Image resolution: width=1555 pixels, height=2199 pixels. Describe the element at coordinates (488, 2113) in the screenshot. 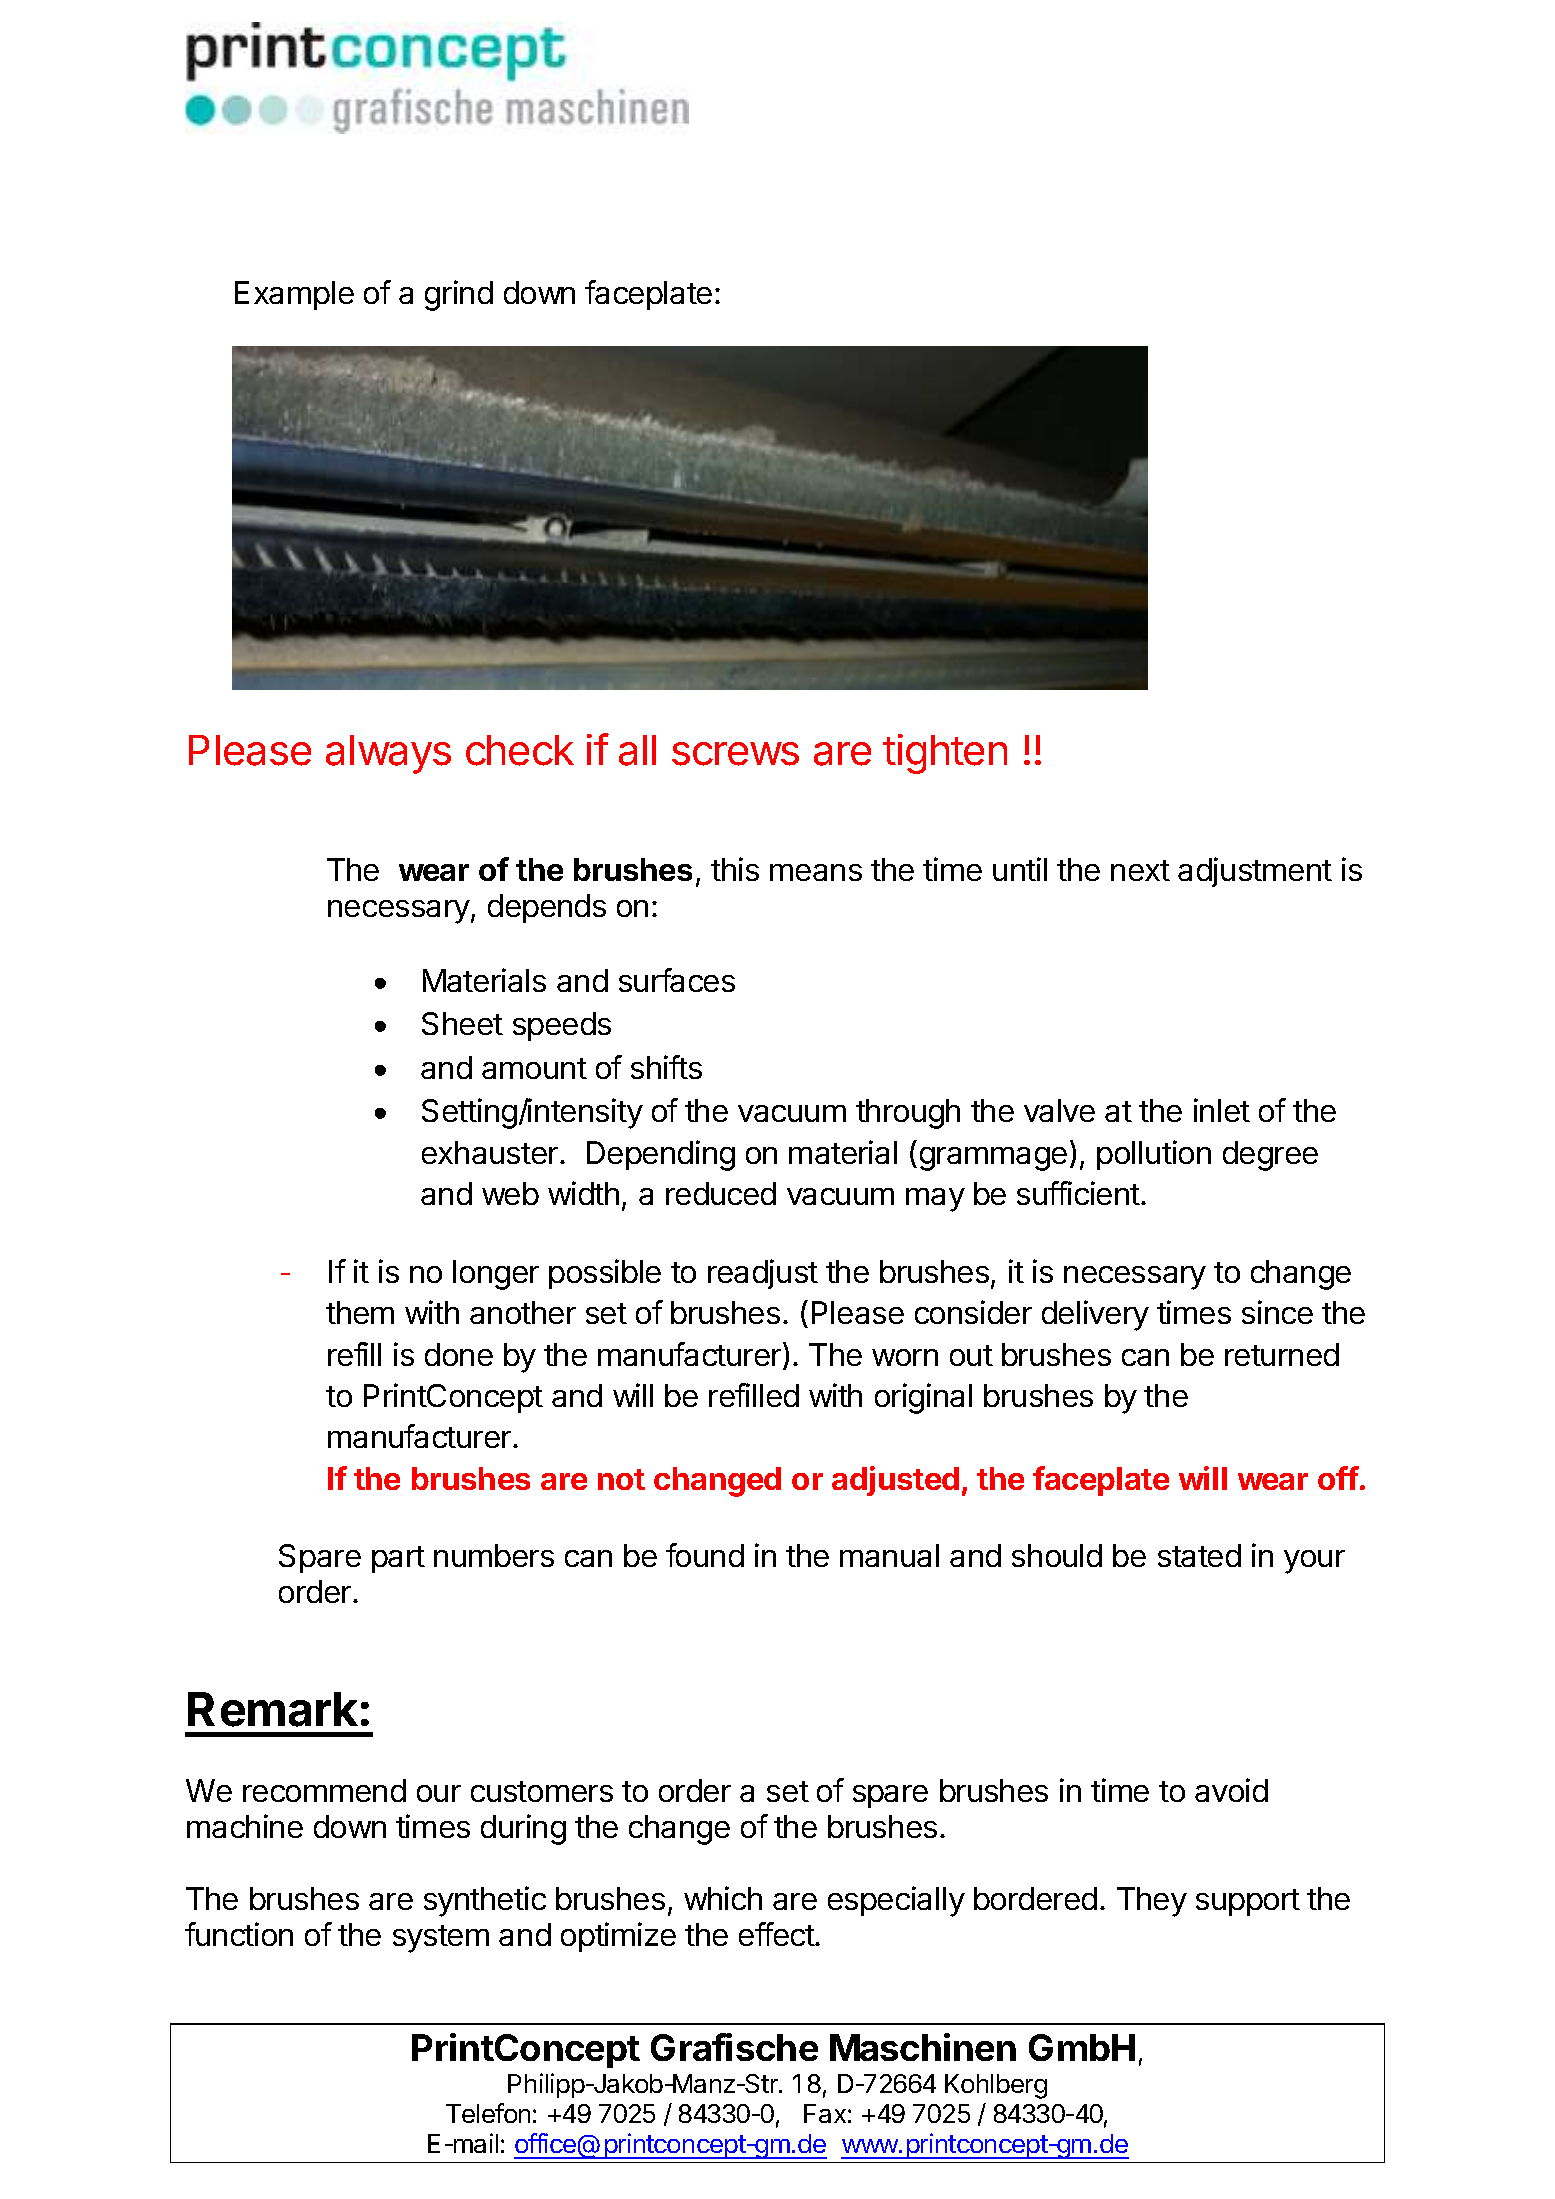

I see `Telefon` at that location.
